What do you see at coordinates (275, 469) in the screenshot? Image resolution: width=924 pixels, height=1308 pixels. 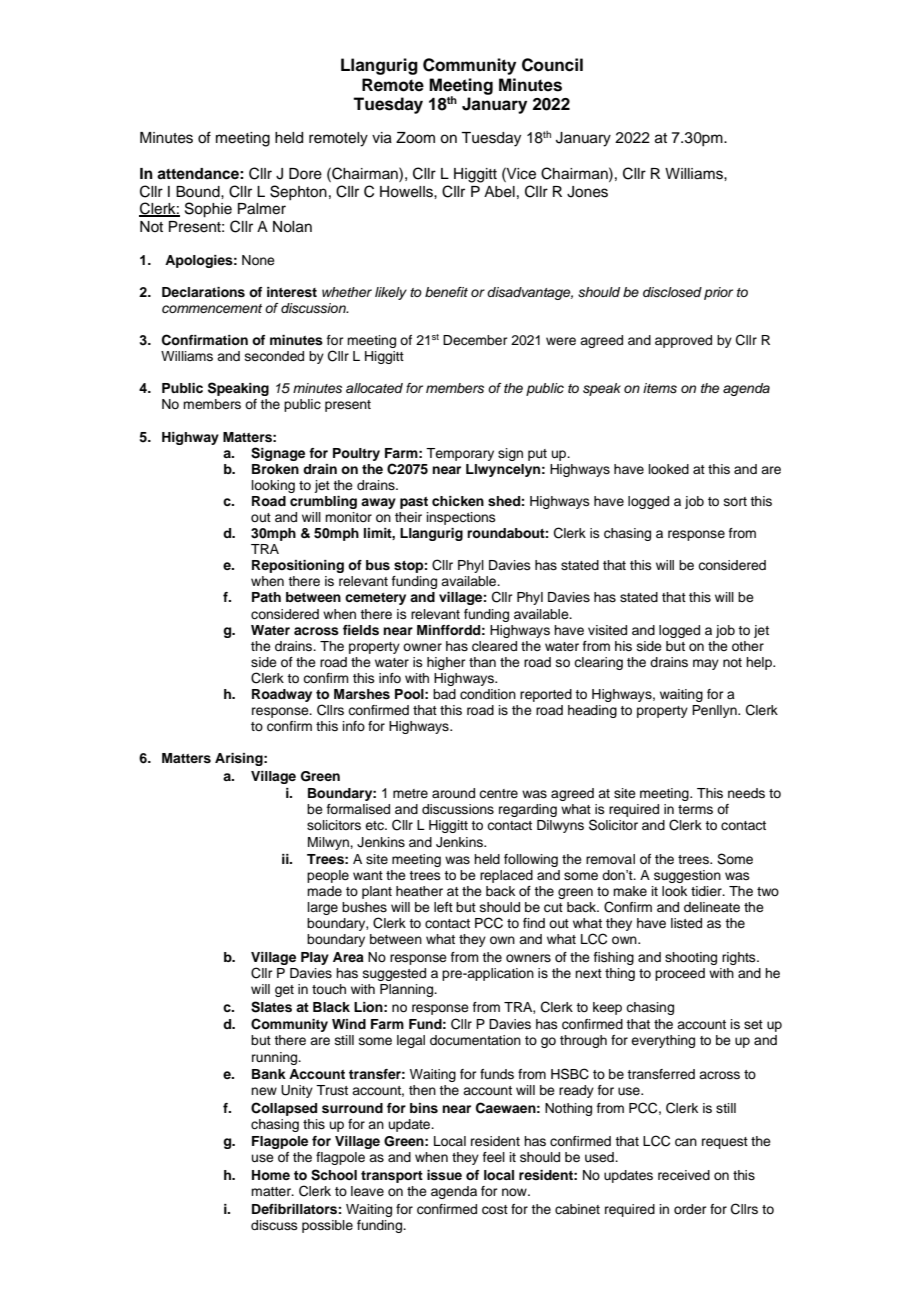 I see `Broken` at bounding box center [275, 469].
